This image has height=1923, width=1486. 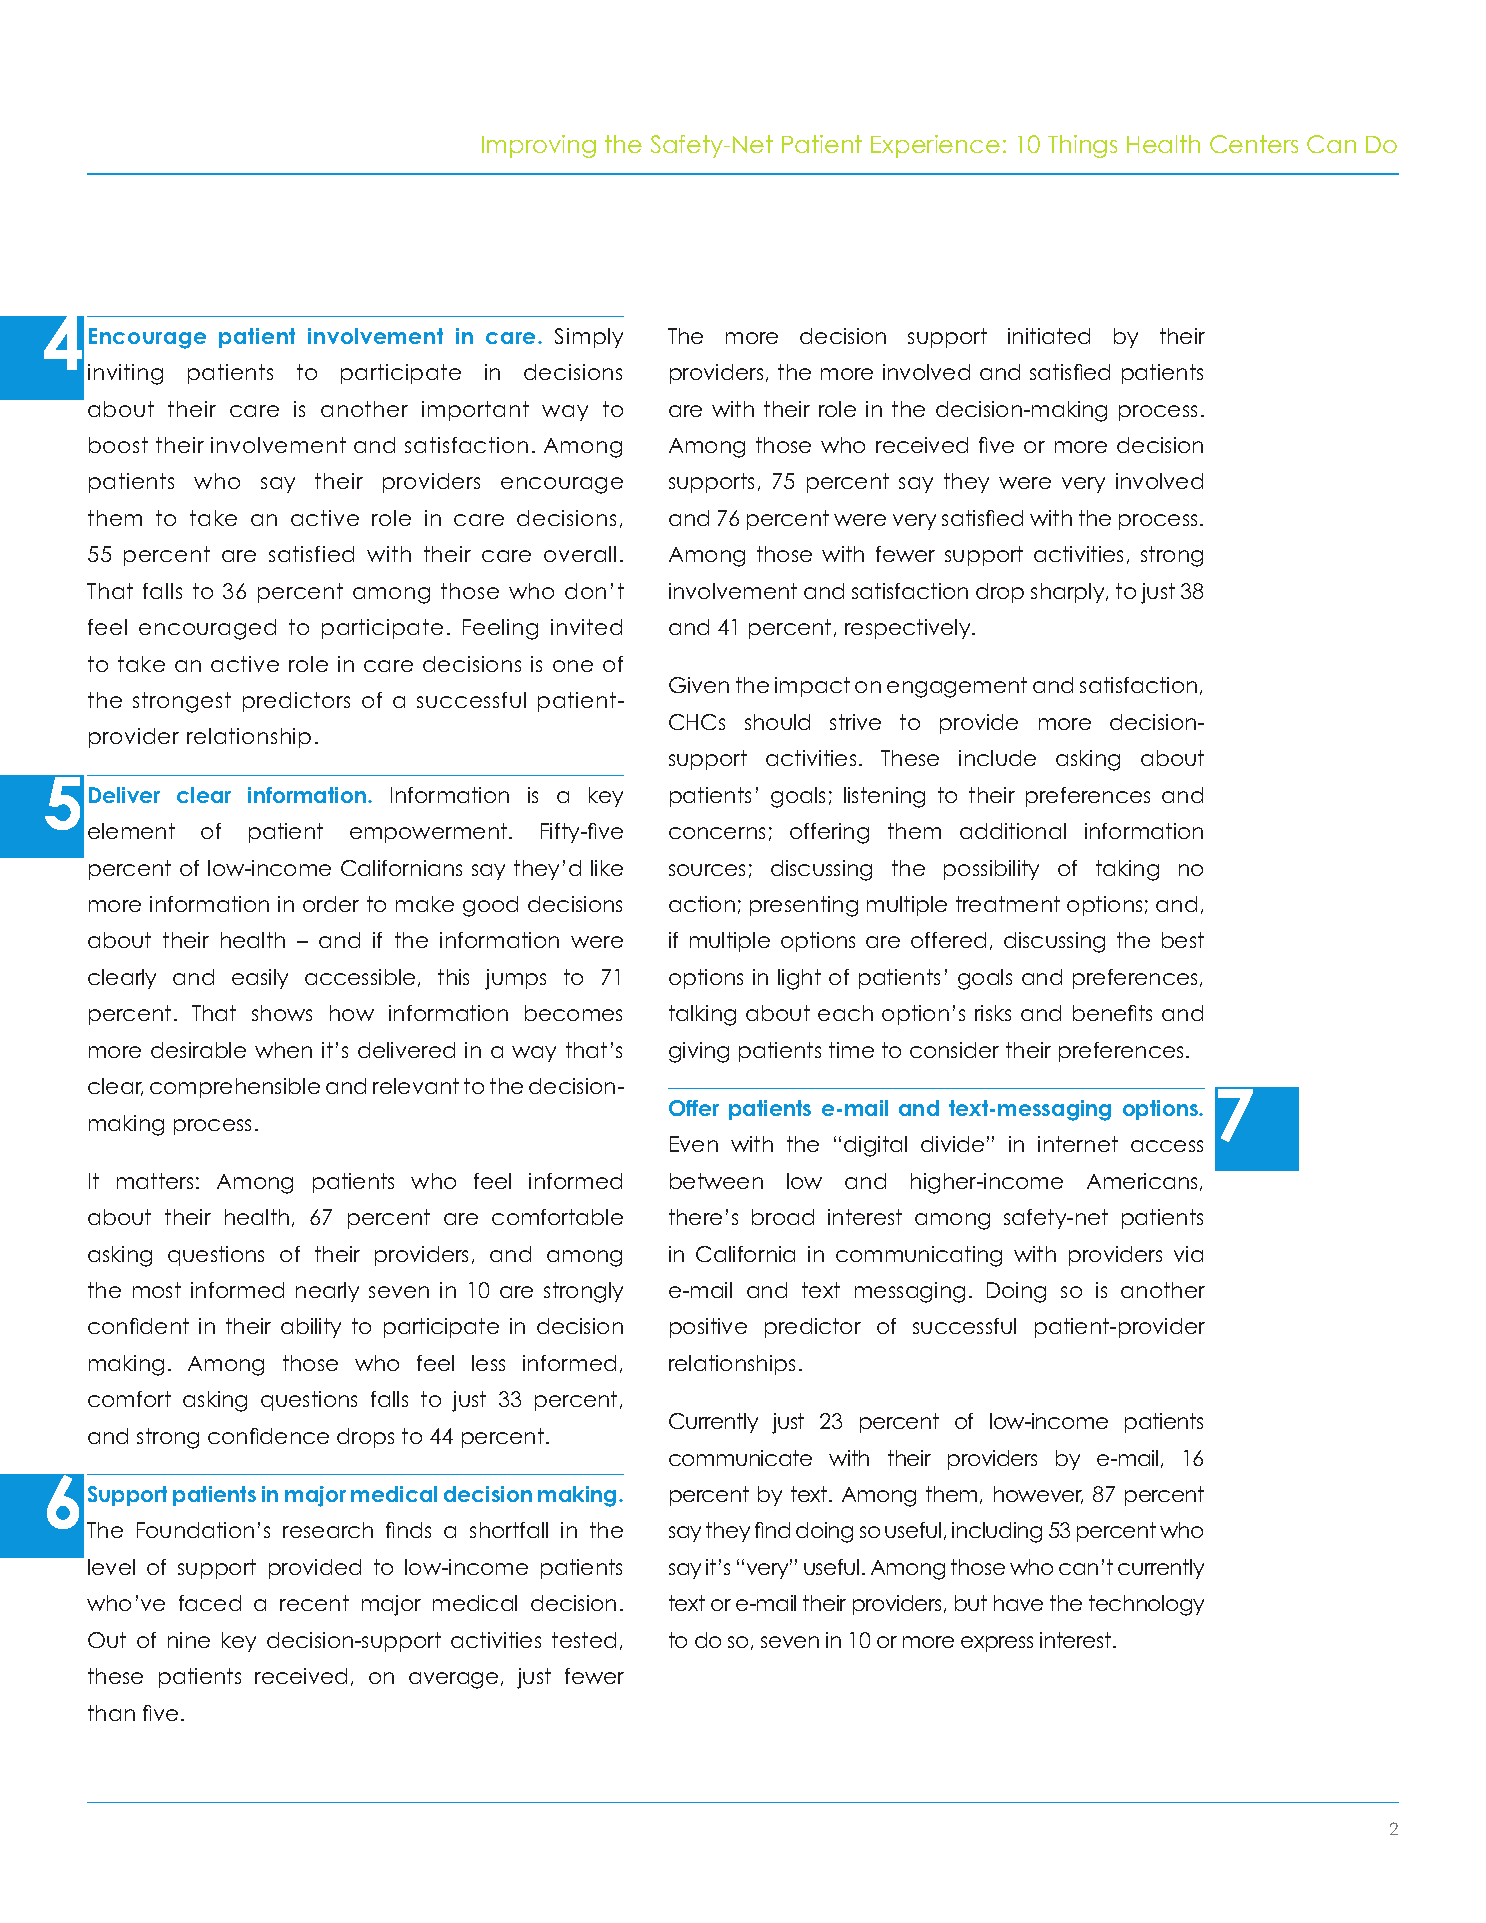 I want to click on inviting, so click(x=125, y=374).
